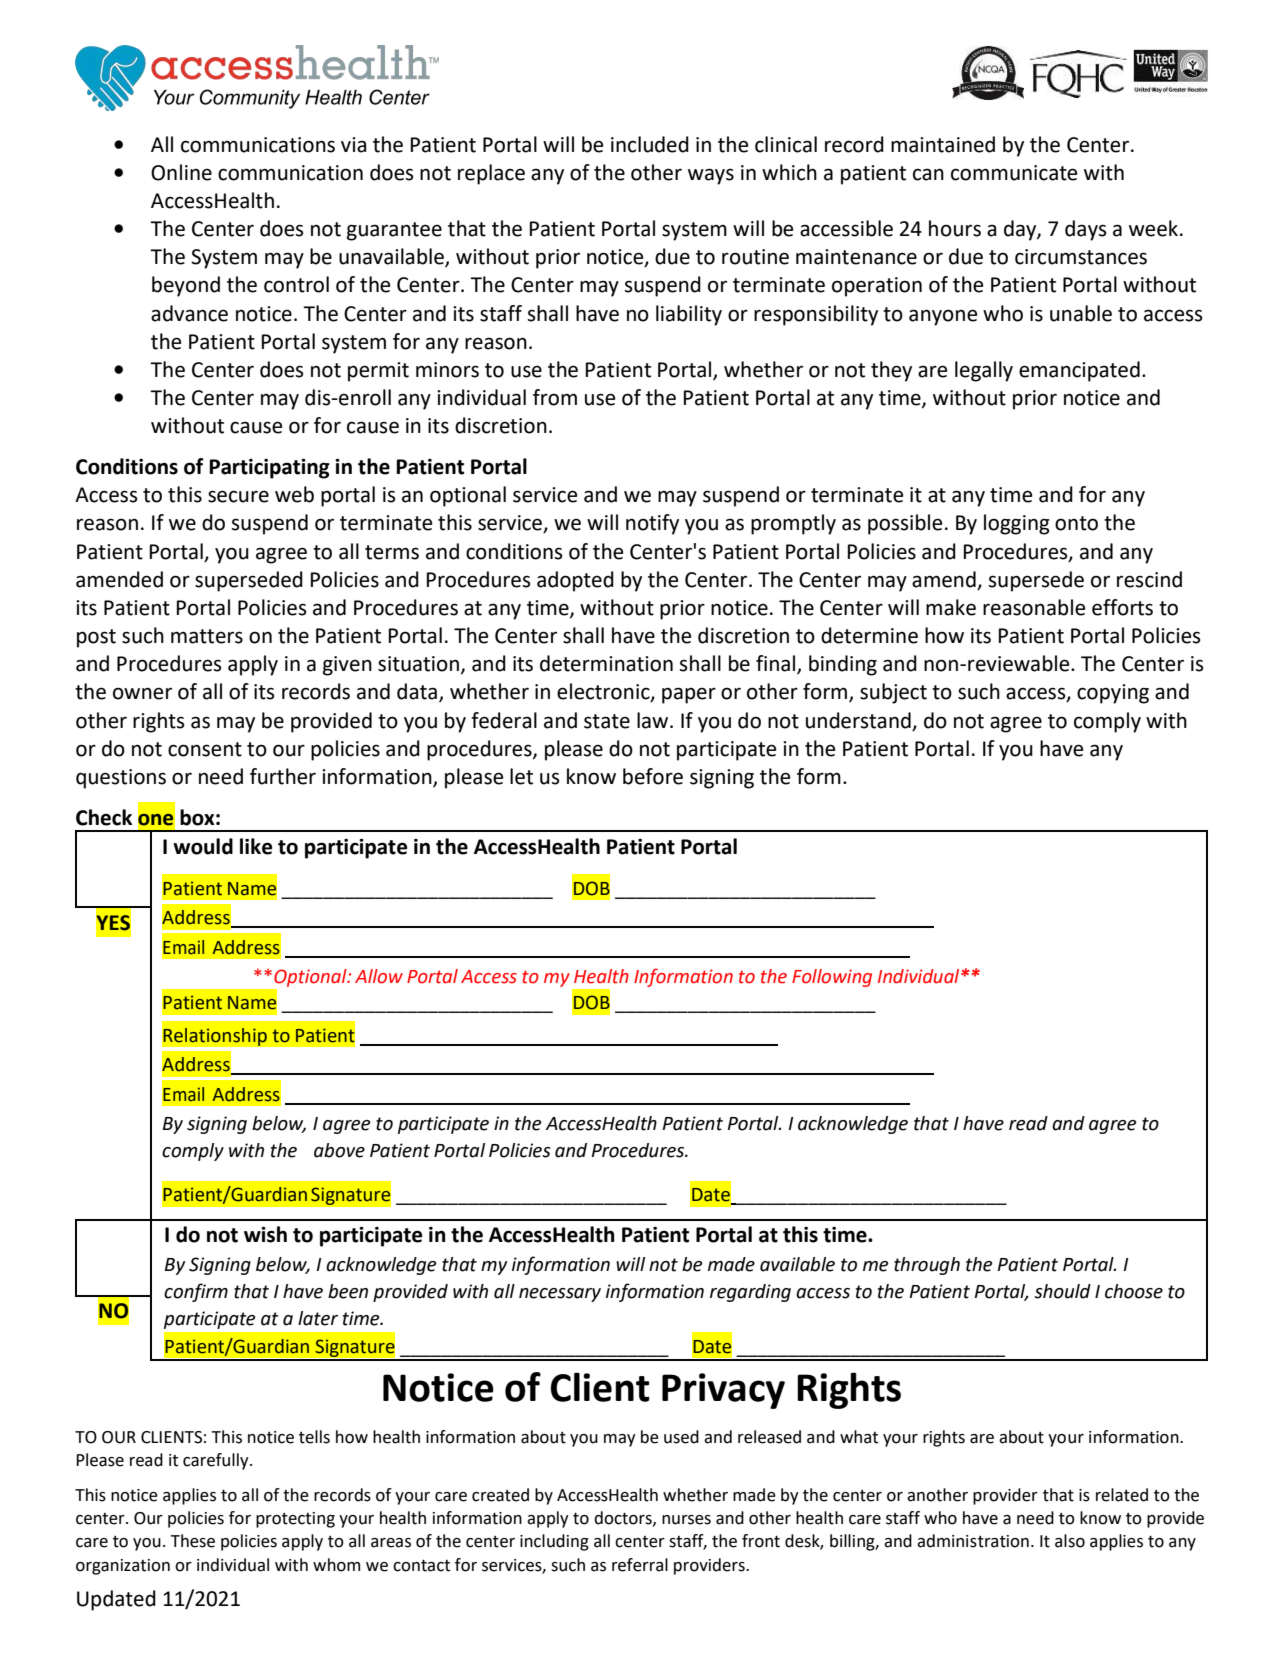  What do you see at coordinates (207, 636) in the document?
I see `matters` at bounding box center [207, 636].
